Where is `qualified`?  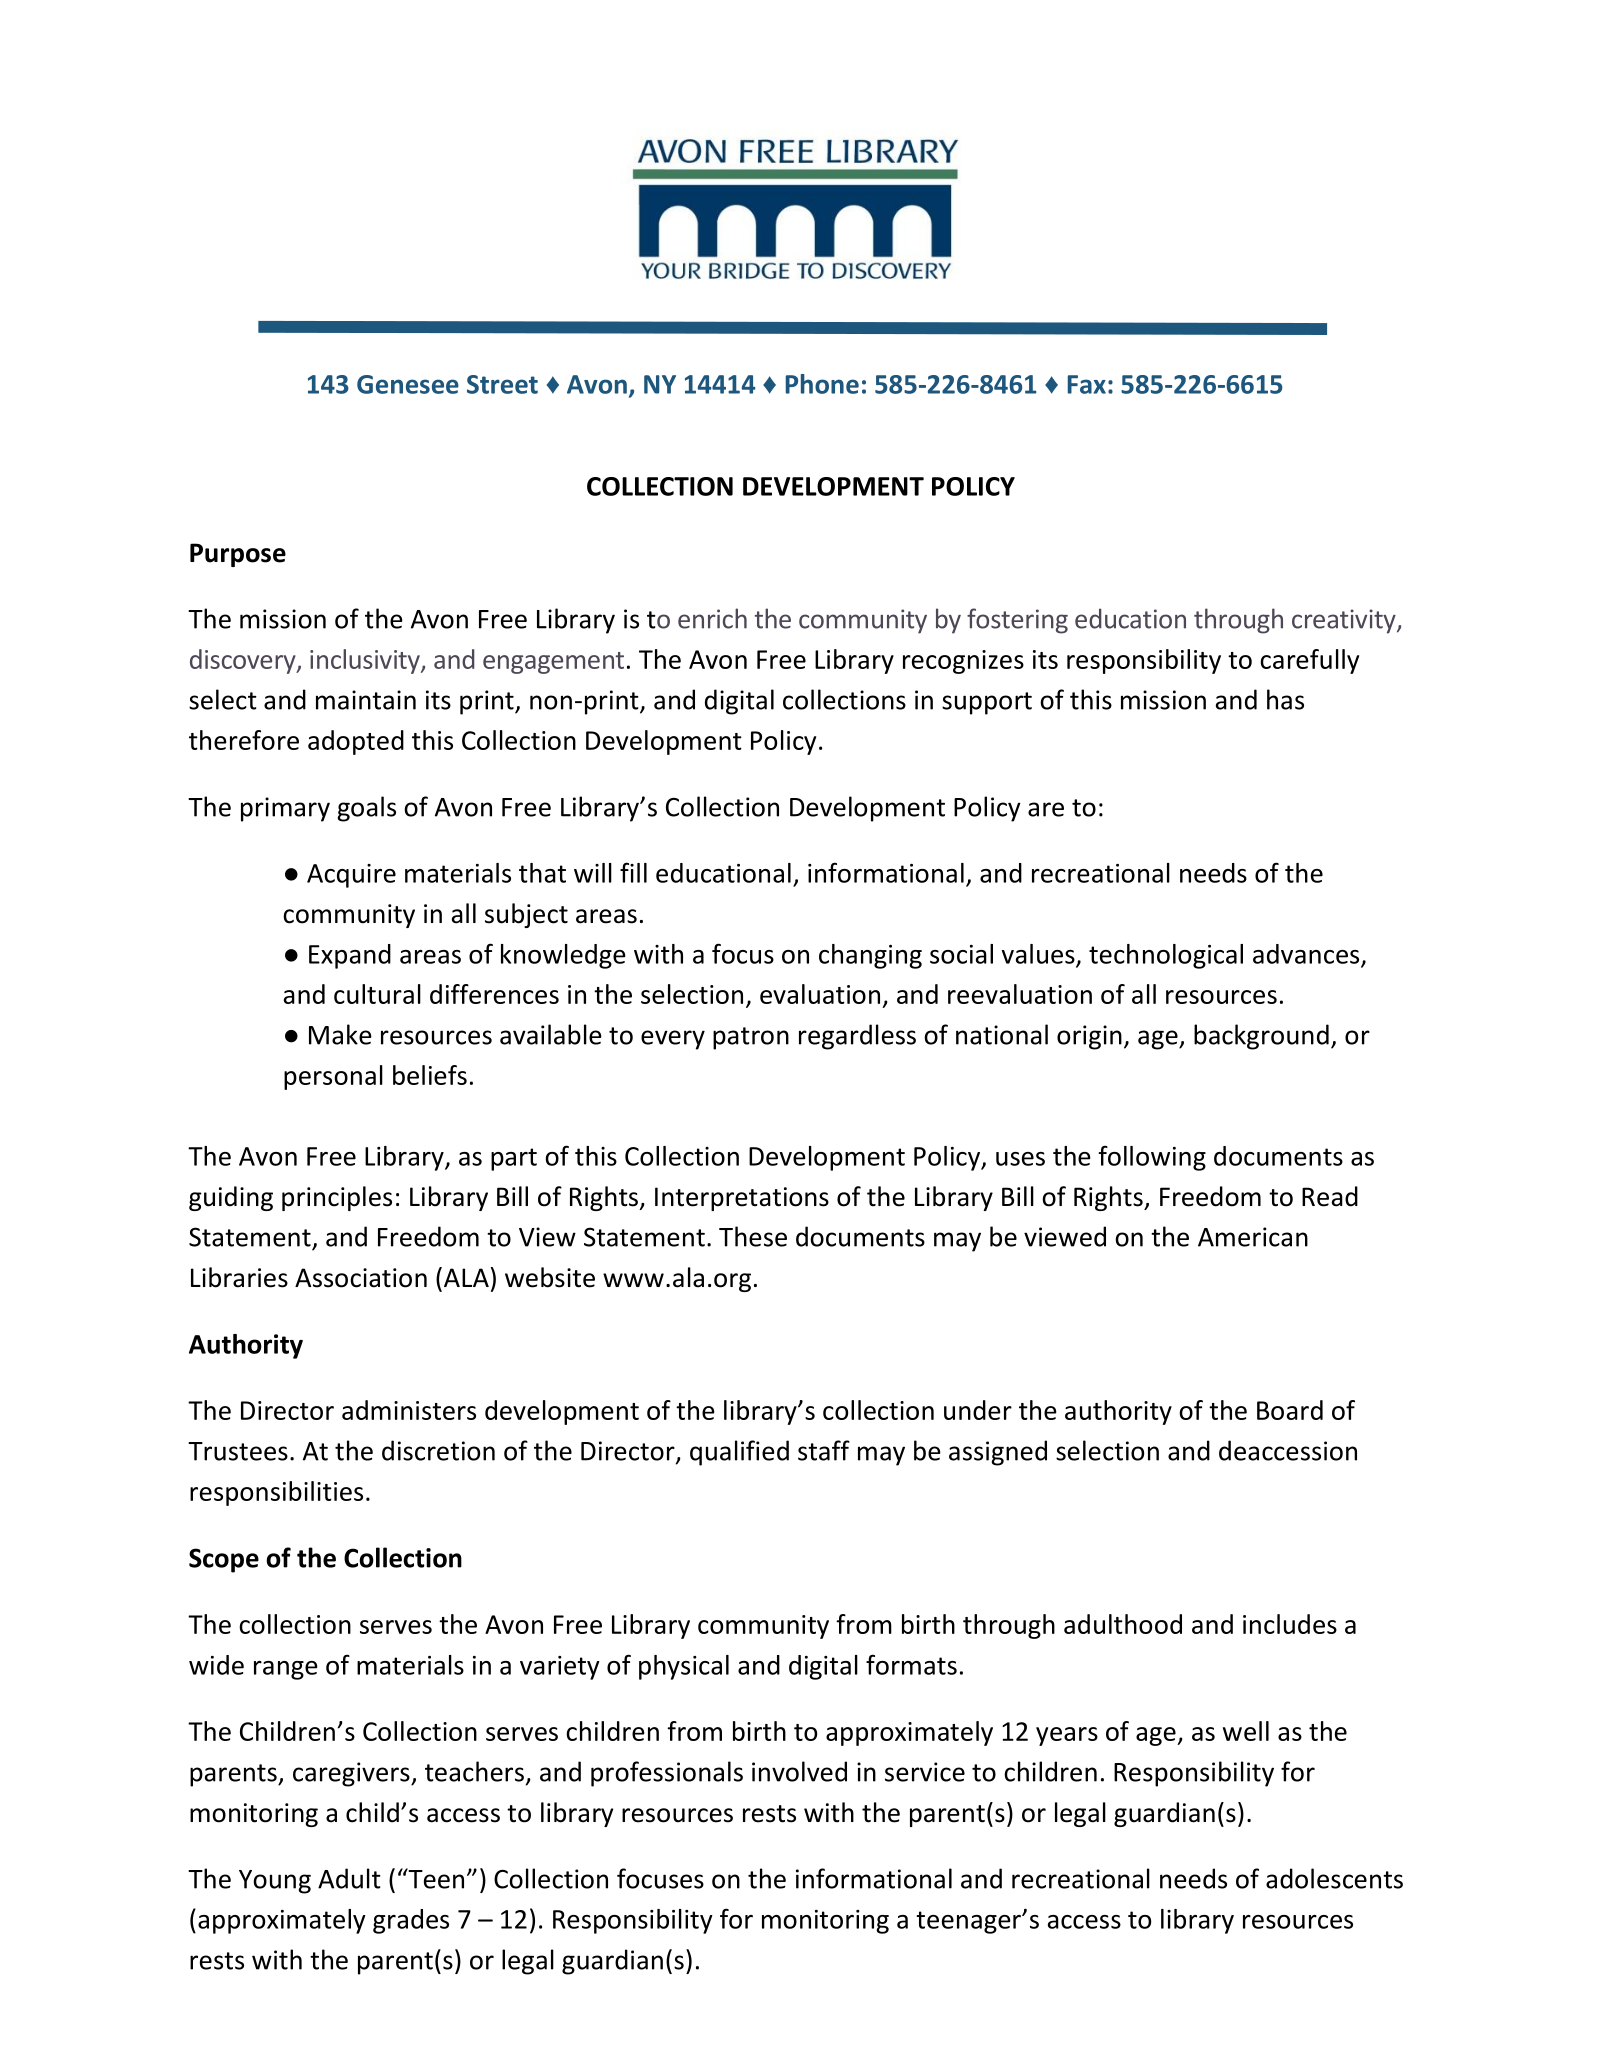
qualified is located at coordinates (739, 1453).
